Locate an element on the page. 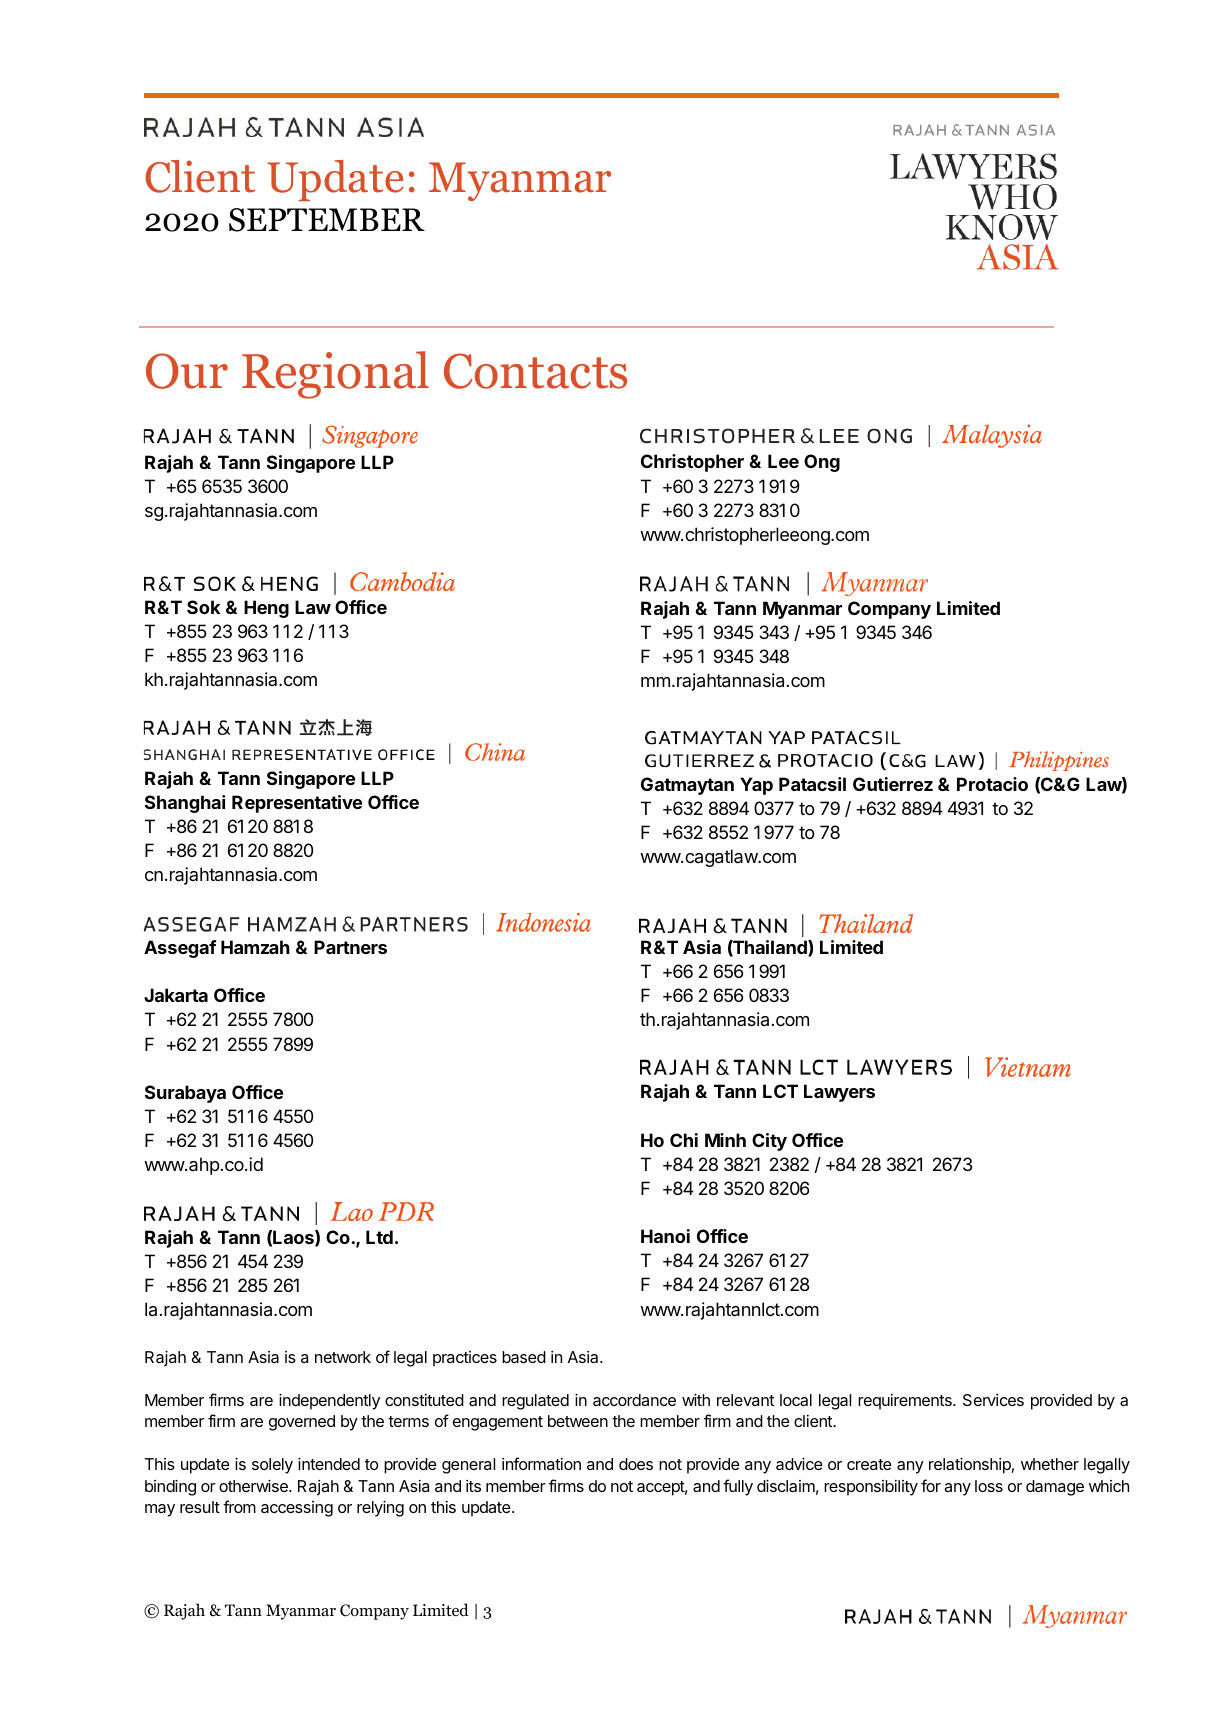 This page has width=1208, height=1709. Yap is located at coordinates (756, 786).
